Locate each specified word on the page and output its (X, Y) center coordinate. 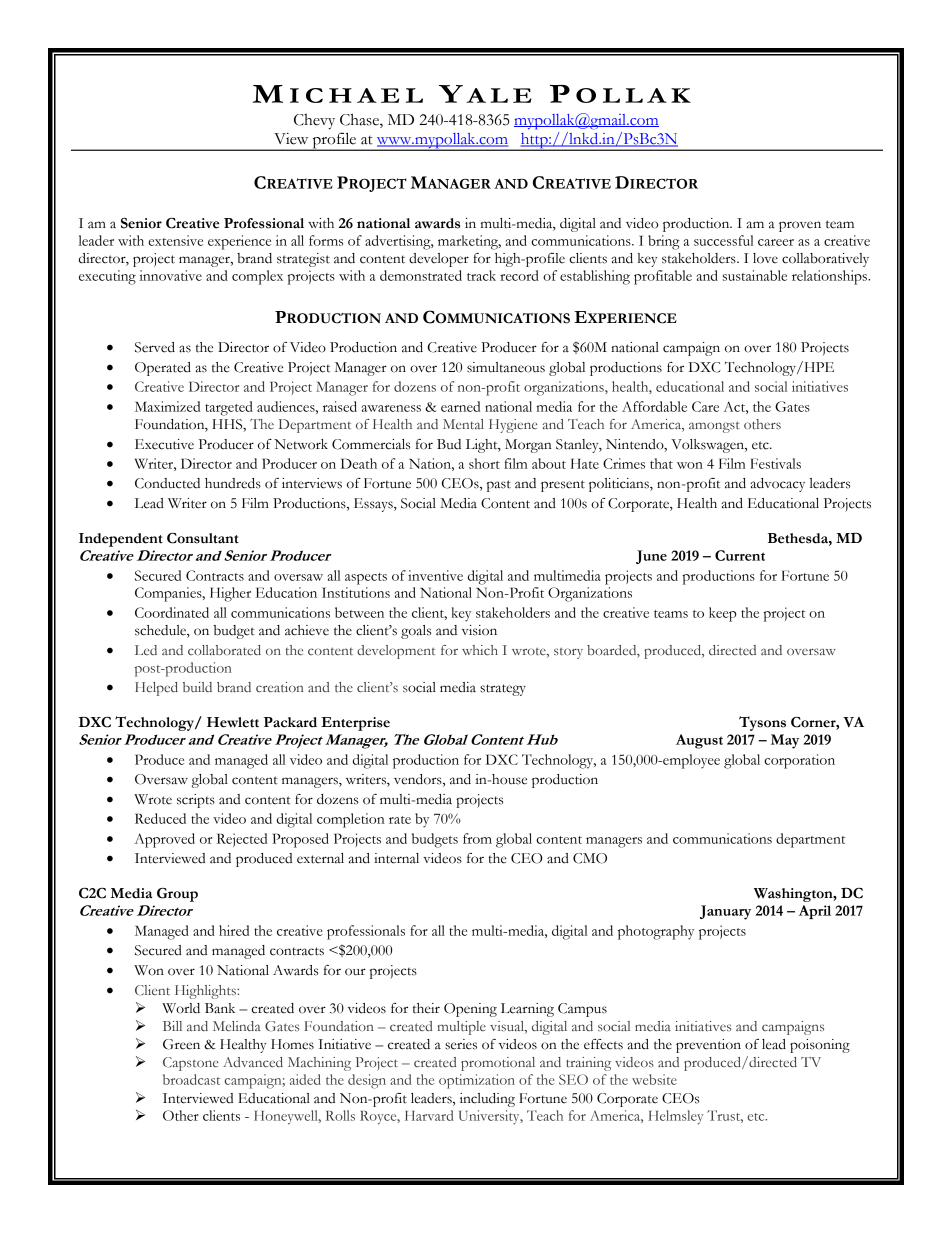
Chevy (314, 122)
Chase (360, 120)
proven (800, 226)
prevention (708, 1046)
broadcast (191, 1079)
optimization (477, 1081)
